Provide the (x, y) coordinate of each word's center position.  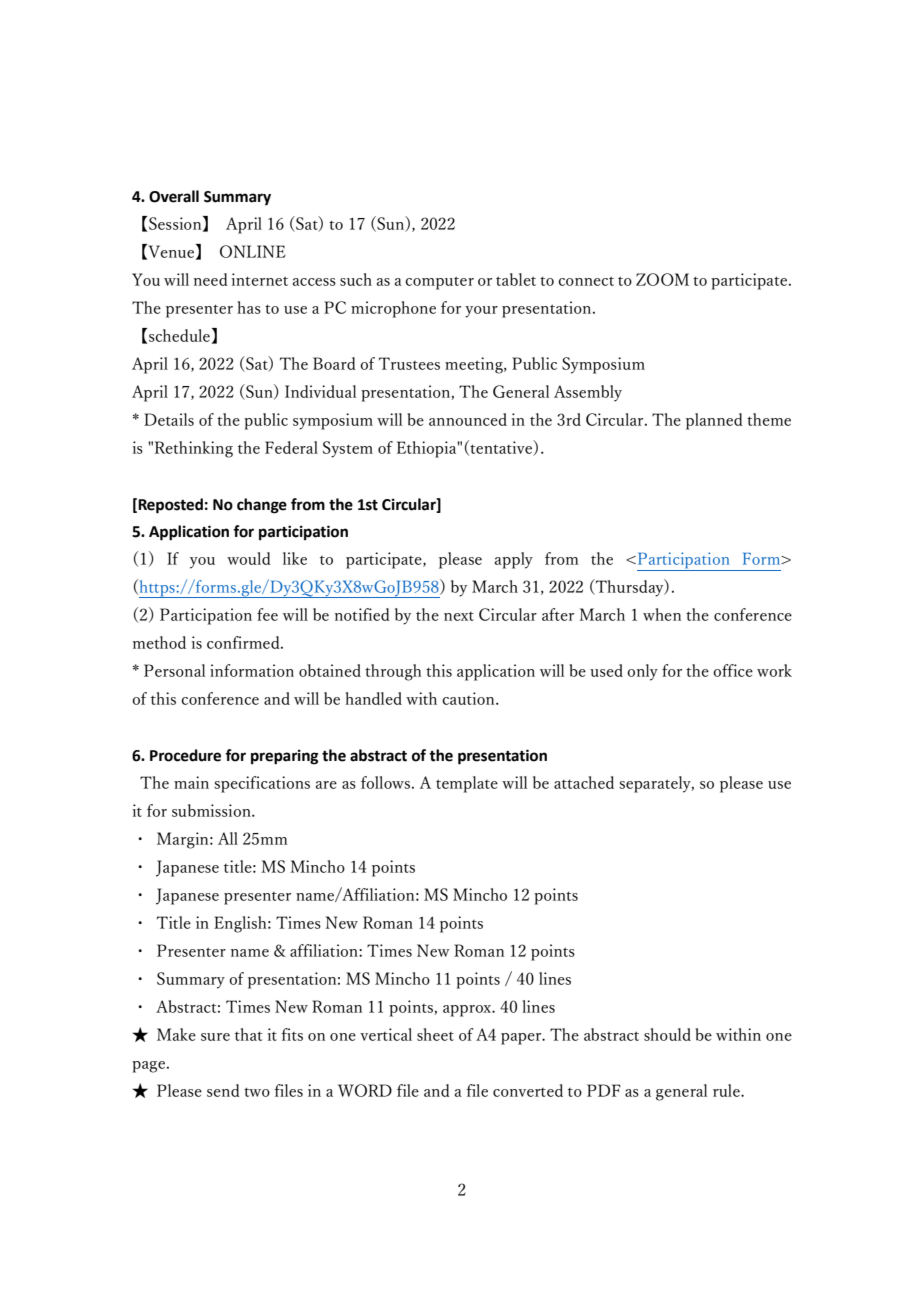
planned (714, 421)
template (467, 784)
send (223, 1090)
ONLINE (253, 251)
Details (169, 419)
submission (212, 810)
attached (584, 782)
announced (468, 419)
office (733, 670)
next (459, 616)
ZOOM (662, 279)
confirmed (244, 642)
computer (439, 283)
